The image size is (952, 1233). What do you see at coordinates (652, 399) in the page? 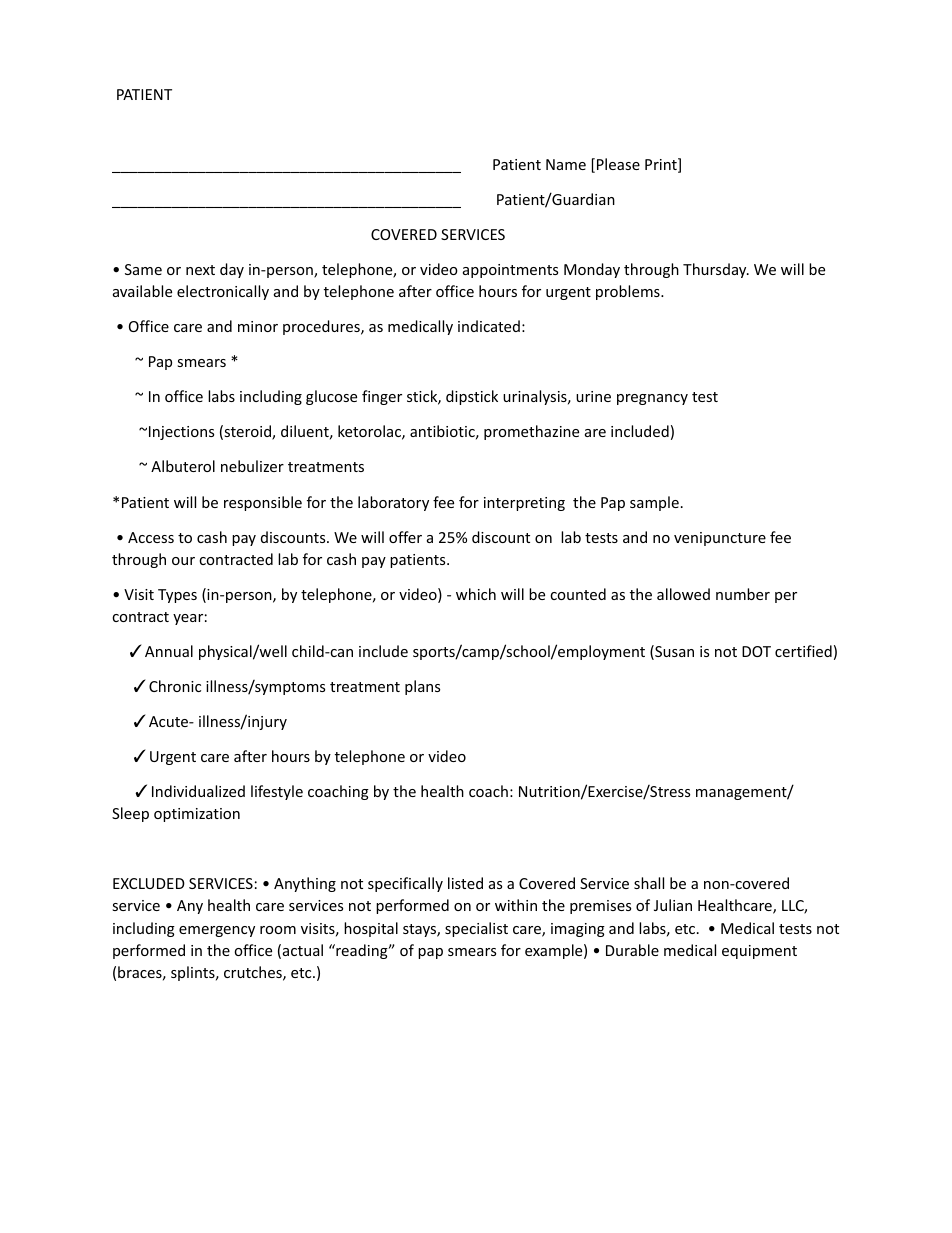
I see `pregnancy` at bounding box center [652, 399].
